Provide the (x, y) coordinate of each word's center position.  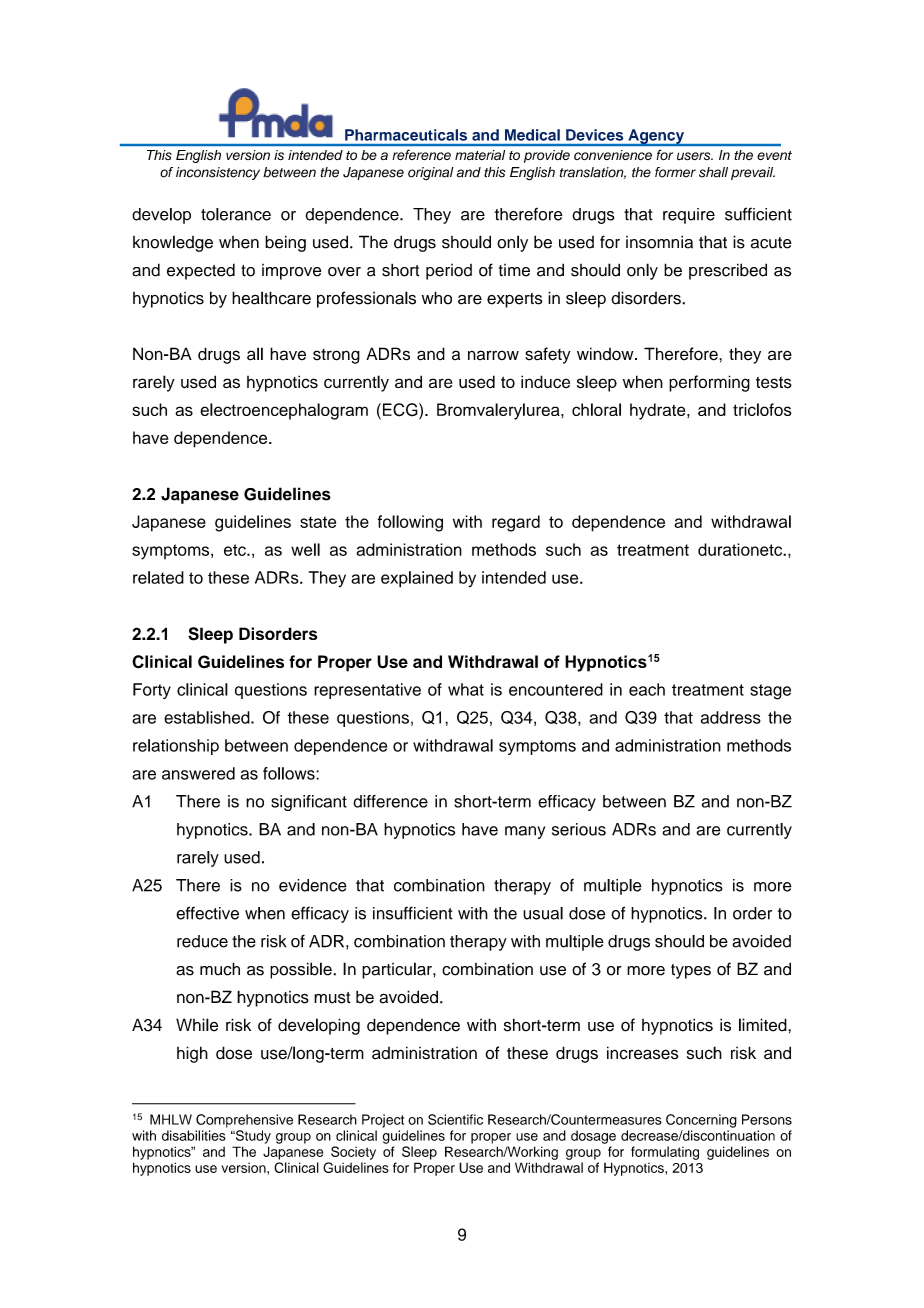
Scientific (455, 1119)
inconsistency (218, 173)
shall (713, 172)
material (480, 155)
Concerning (701, 1121)
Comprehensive (244, 1121)
